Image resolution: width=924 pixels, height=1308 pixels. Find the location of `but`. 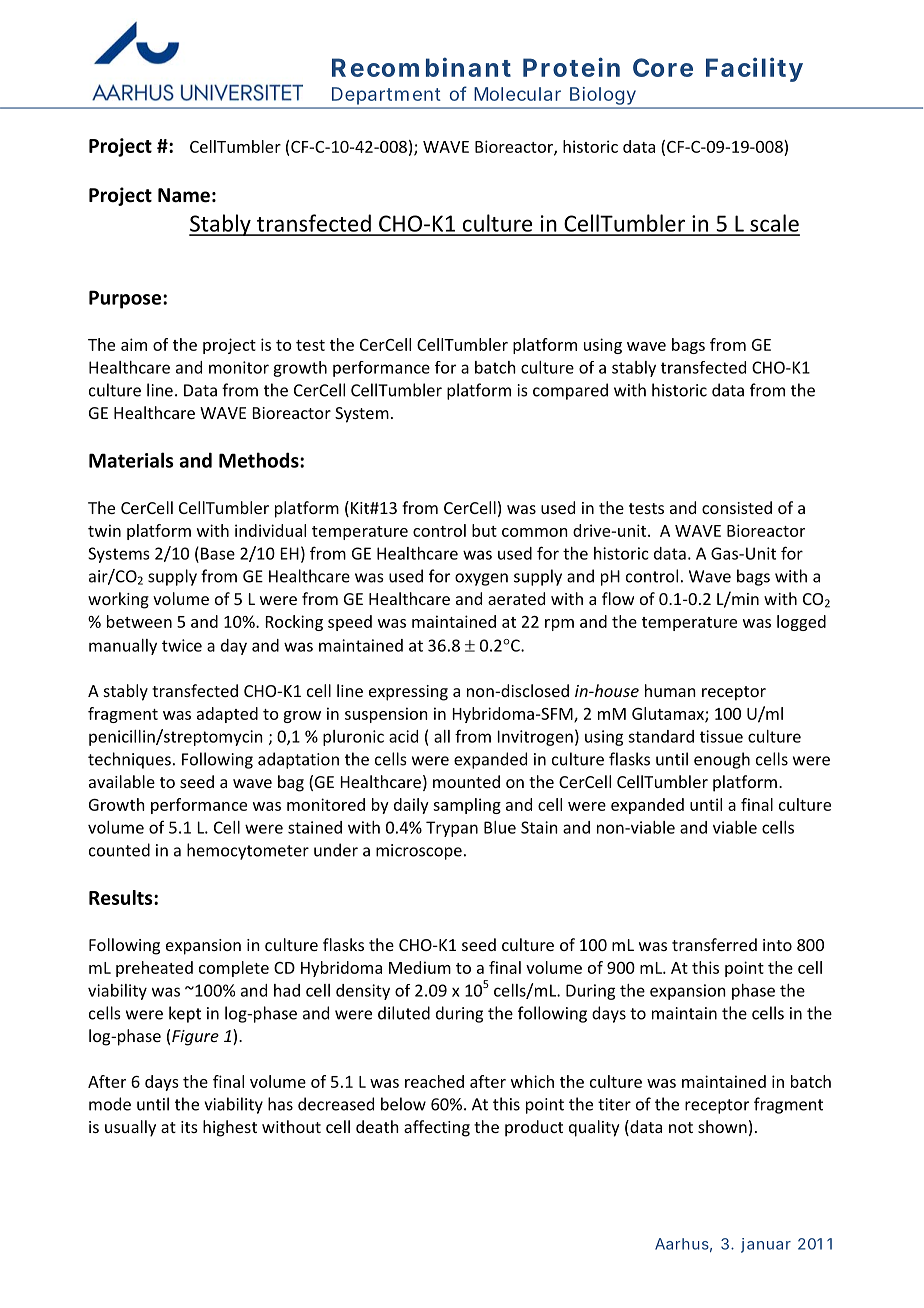

but is located at coordinates (484, 530).
